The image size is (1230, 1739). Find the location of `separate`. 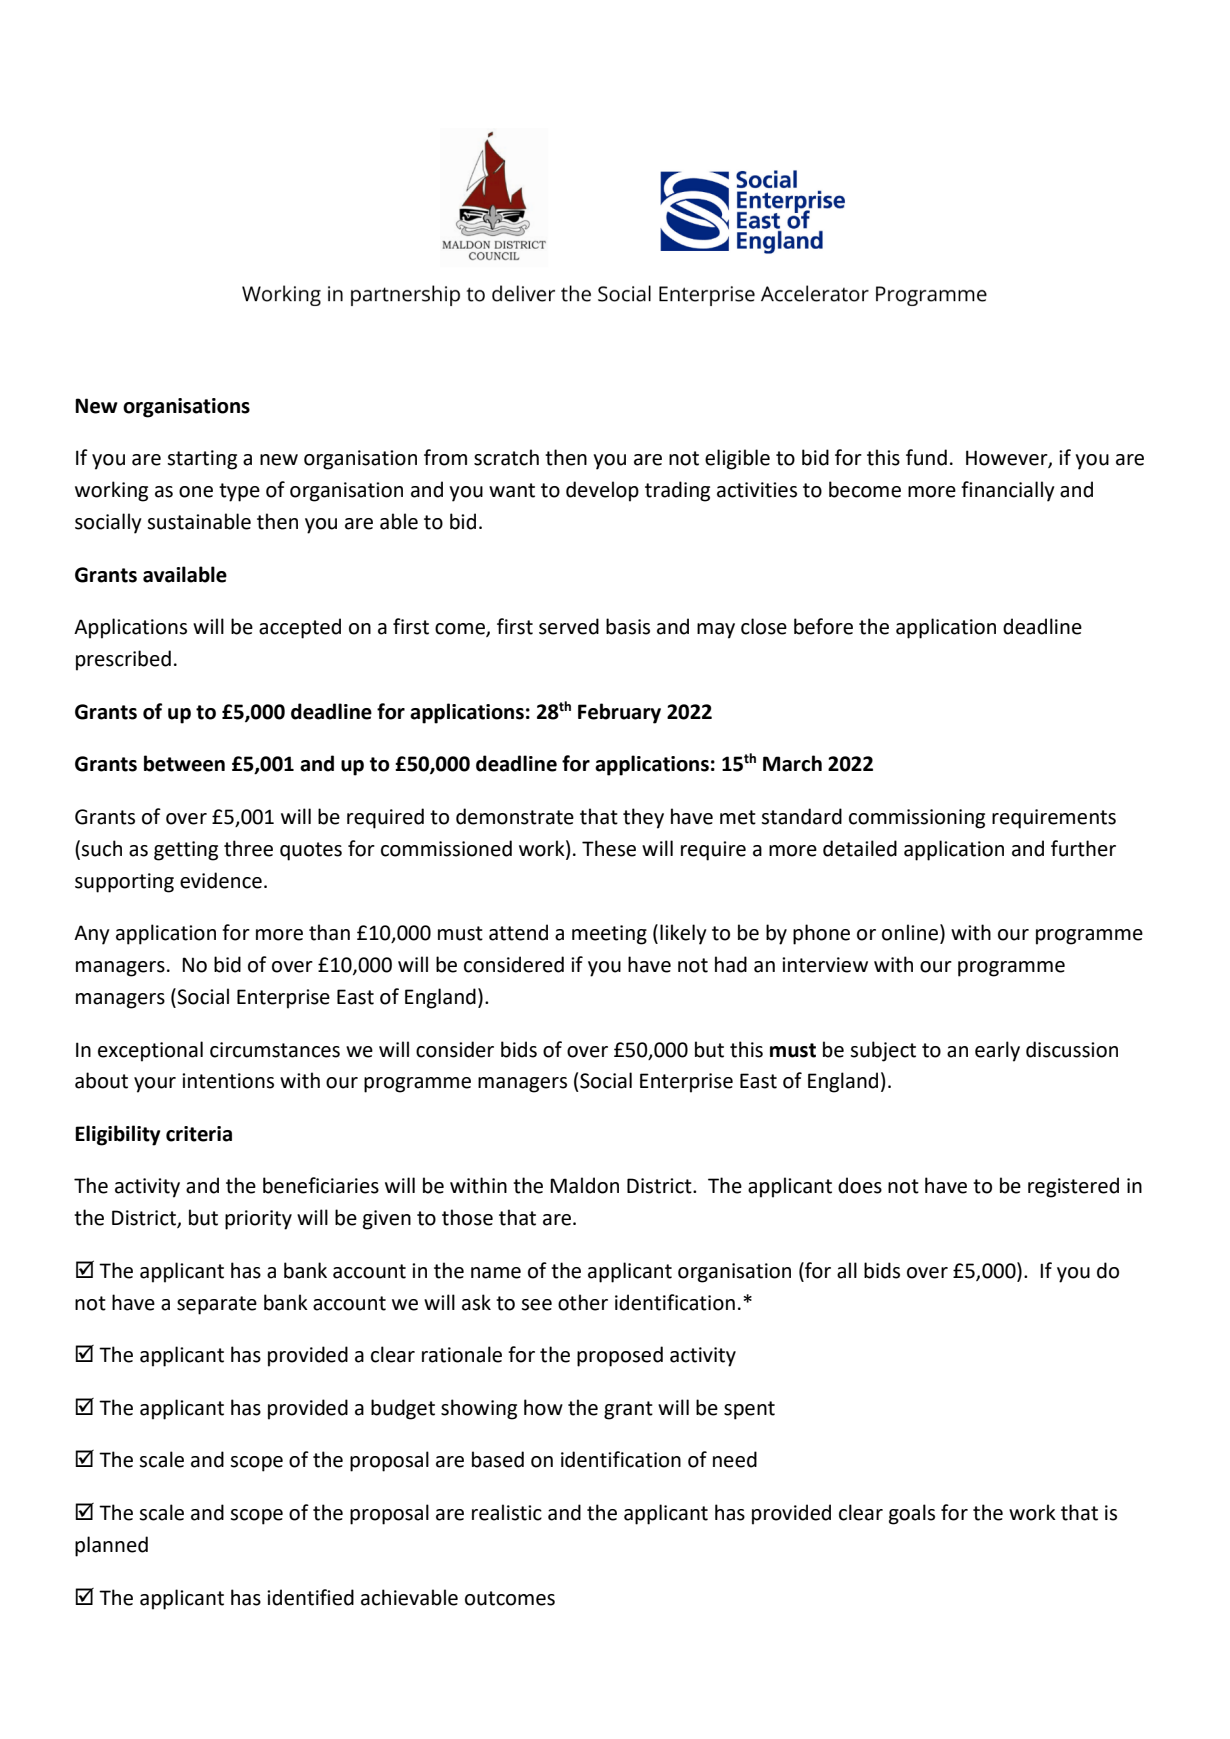

separate is located at coordinates (217, 1305).
